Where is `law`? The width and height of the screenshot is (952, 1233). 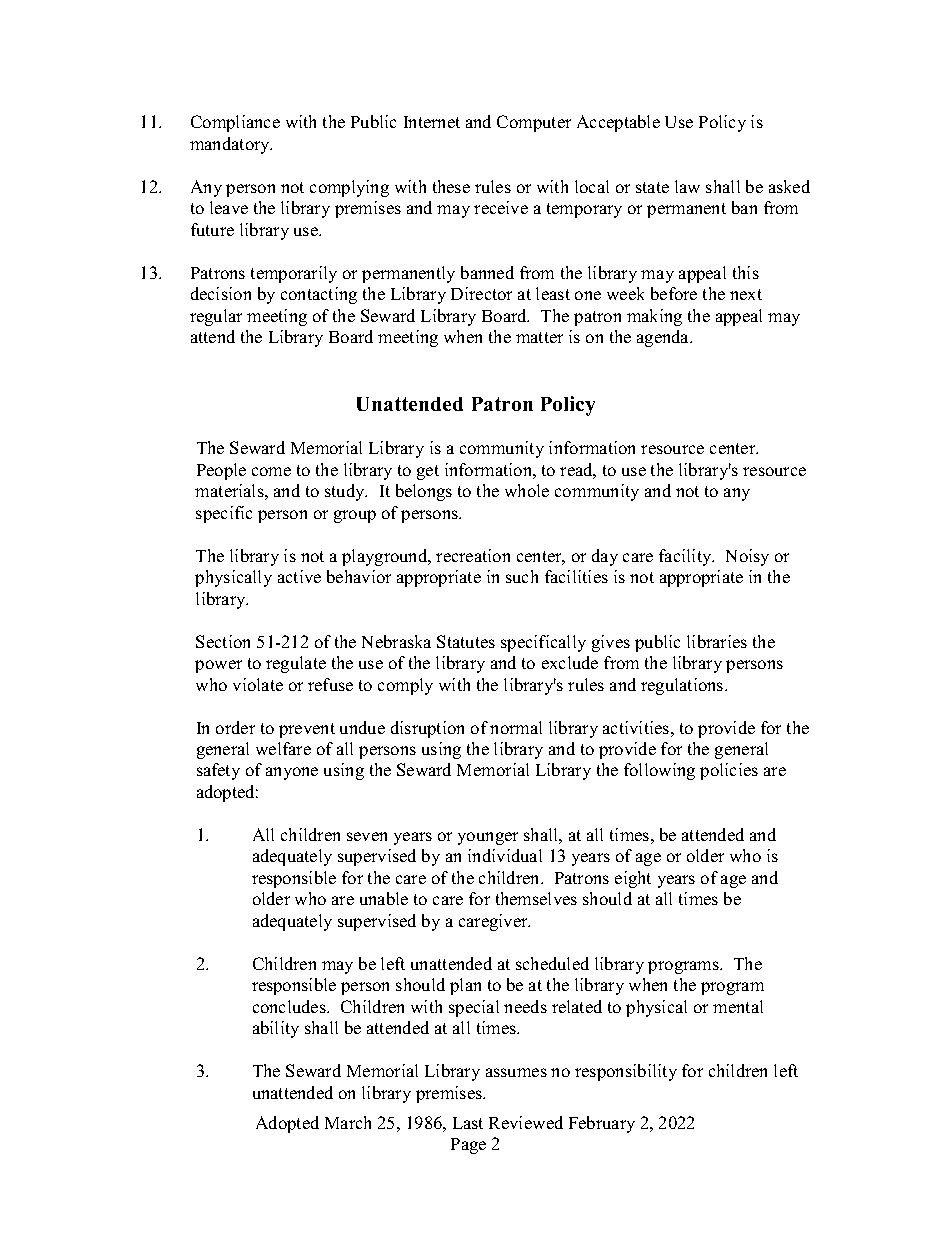
law is located at coordinates (687, 186).
